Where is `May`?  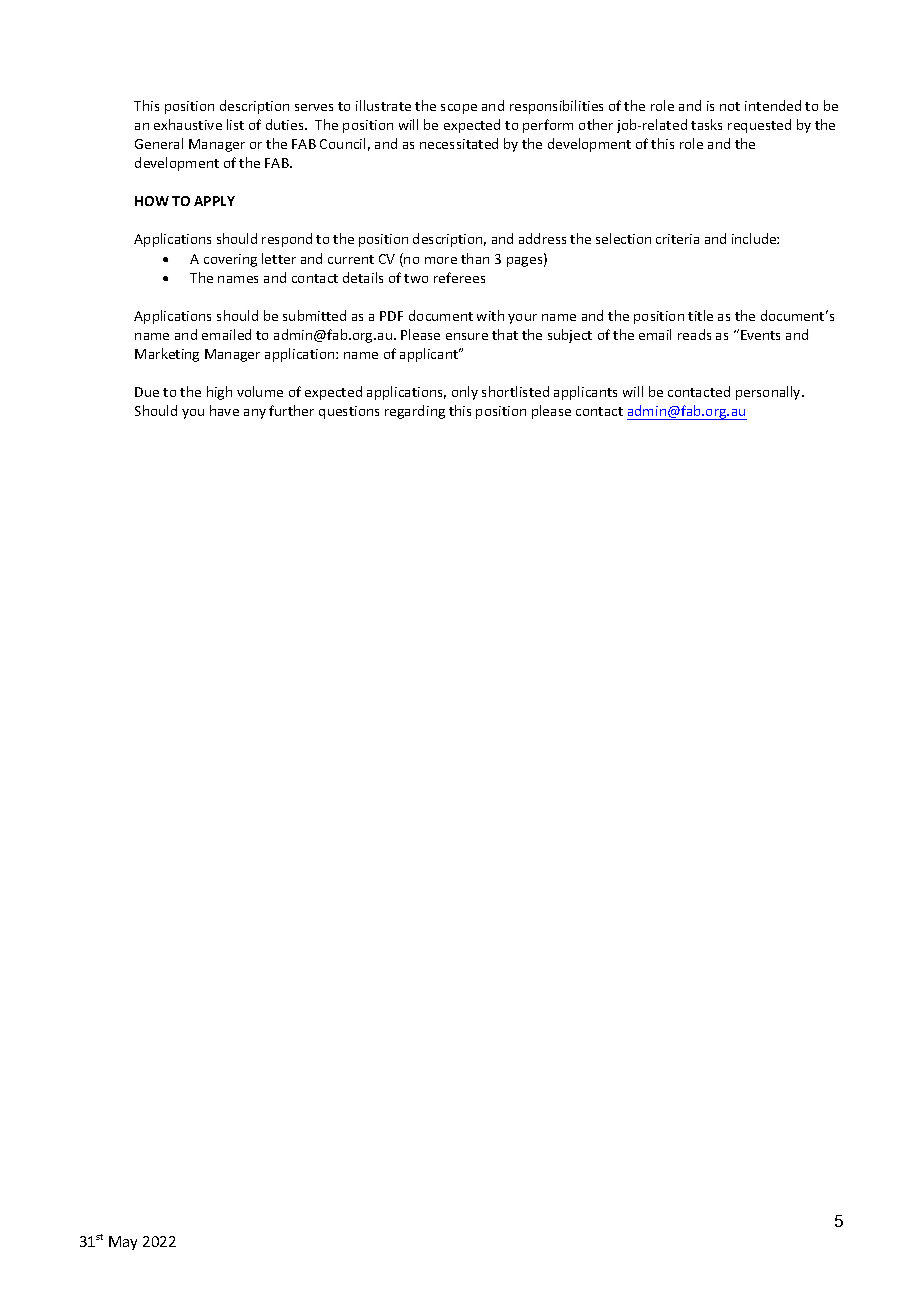 May is located at coordinates (123, 1243).
